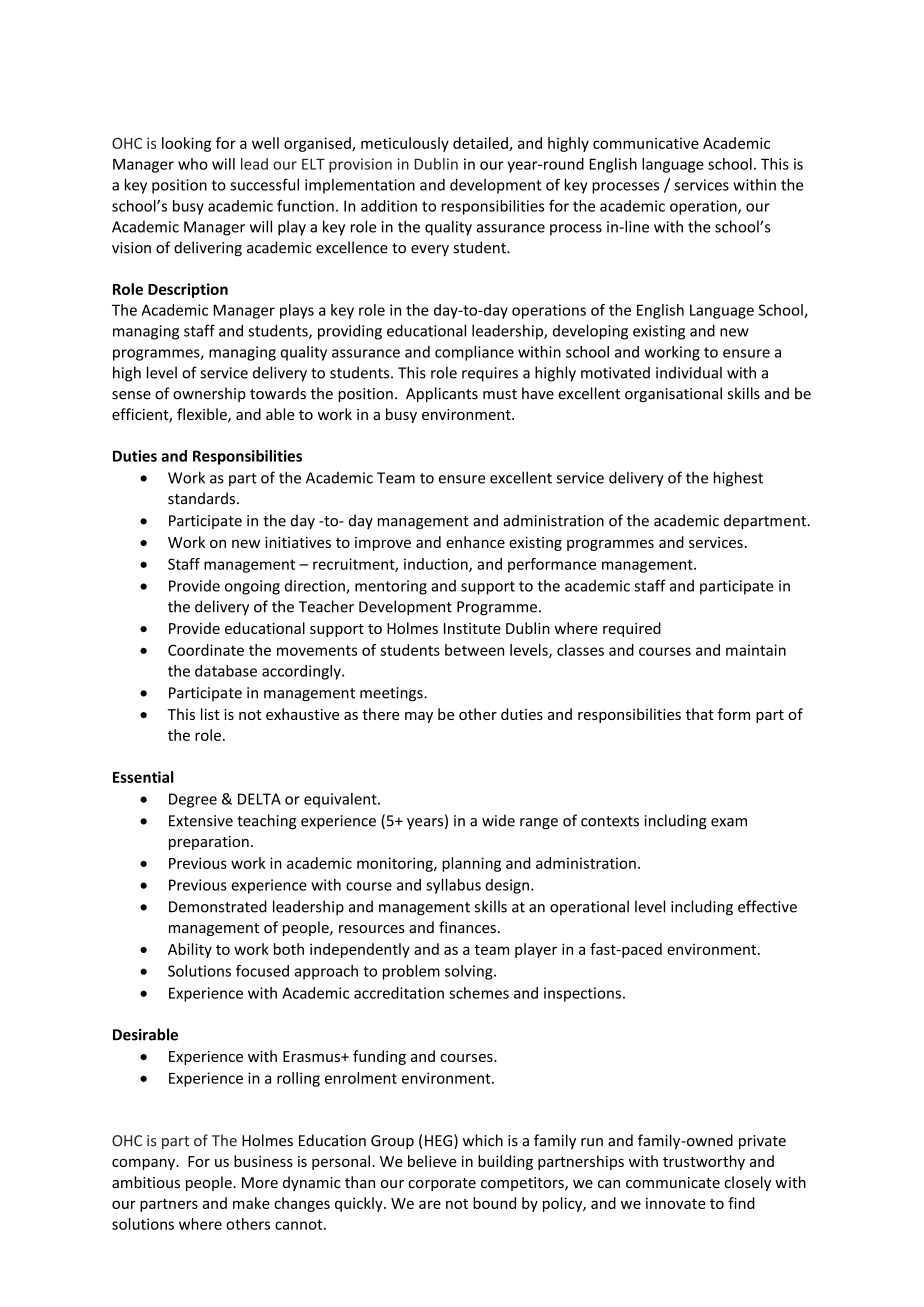 The width and height of the screenshot is (924, 1307). Describe the element at coordinates (729, 822) in the screenshot. I see `exam` at that location.
